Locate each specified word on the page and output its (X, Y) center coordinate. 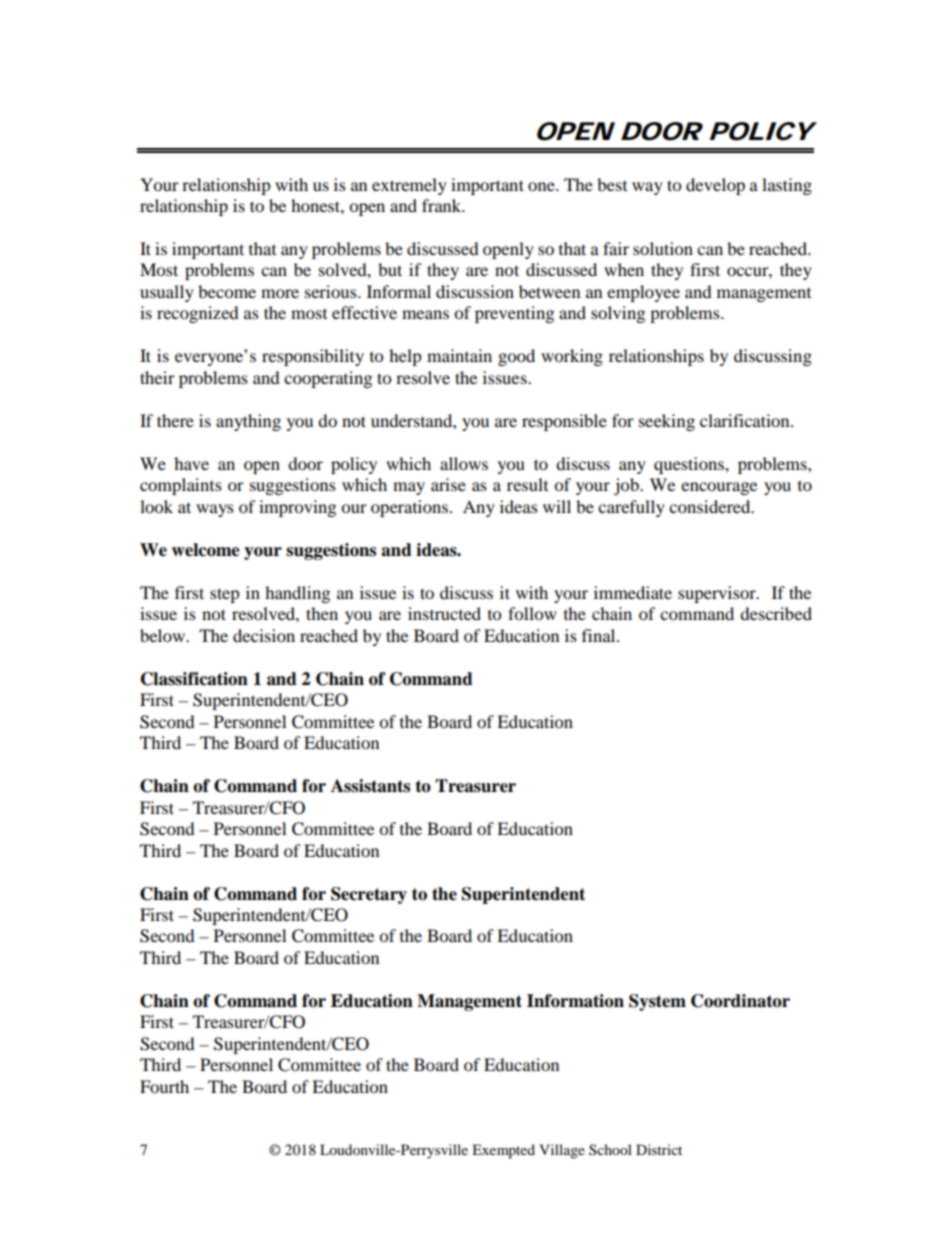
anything (248, 422)
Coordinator (740, 1001)
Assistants (370, 786)
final (600, 635)
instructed (444, 613)
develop (715, 186)
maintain (459, 355)
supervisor (718, 594)
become (227, 291)
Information (575, 1001)
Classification (194, 679)
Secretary (369, 895)
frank (443, 205)
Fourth (164, 1086)
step (225, 595)
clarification (746, 420)
